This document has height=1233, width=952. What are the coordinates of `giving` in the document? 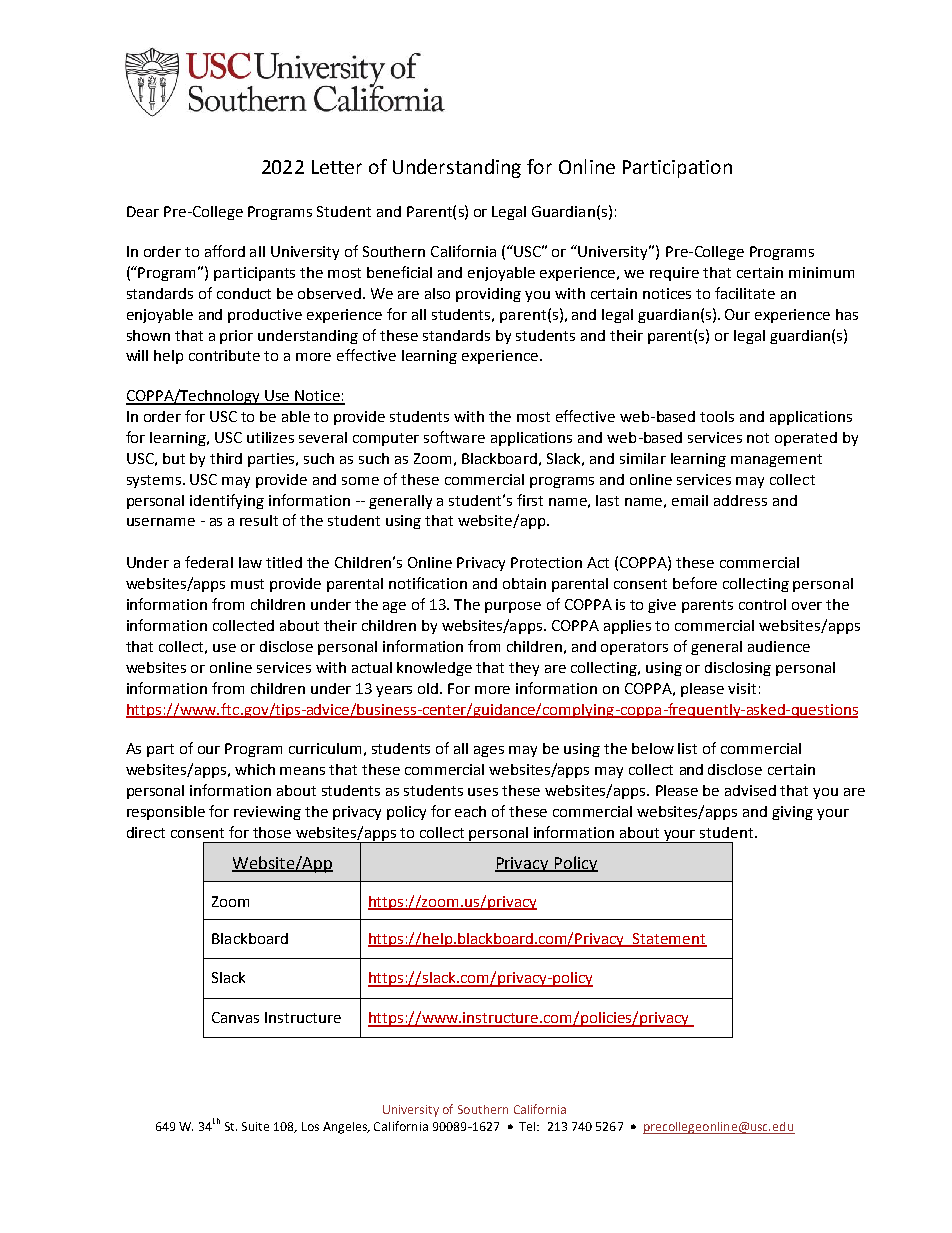 It's located at (792, 813).
